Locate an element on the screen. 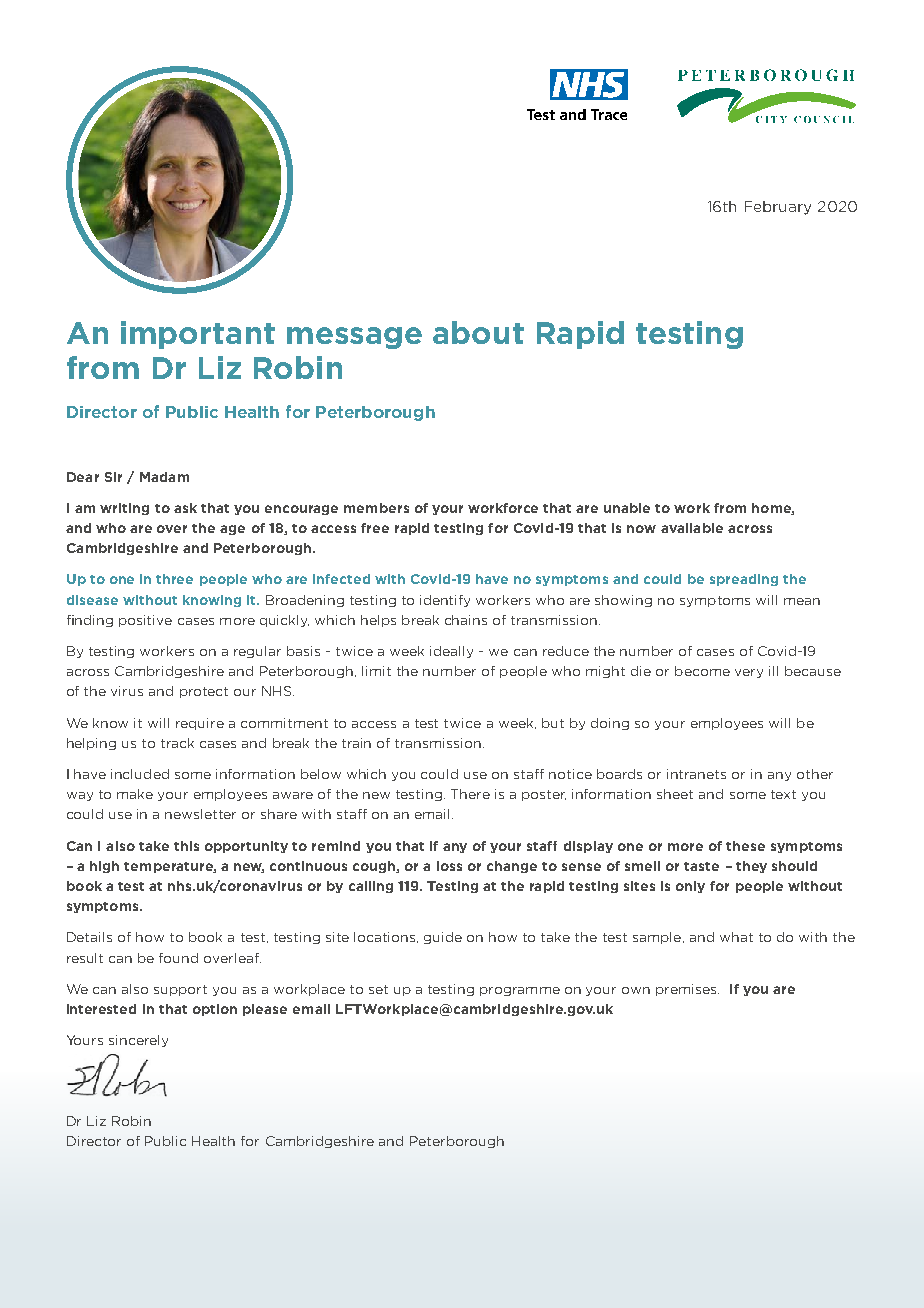  February is located at coordinates (778, 208).
